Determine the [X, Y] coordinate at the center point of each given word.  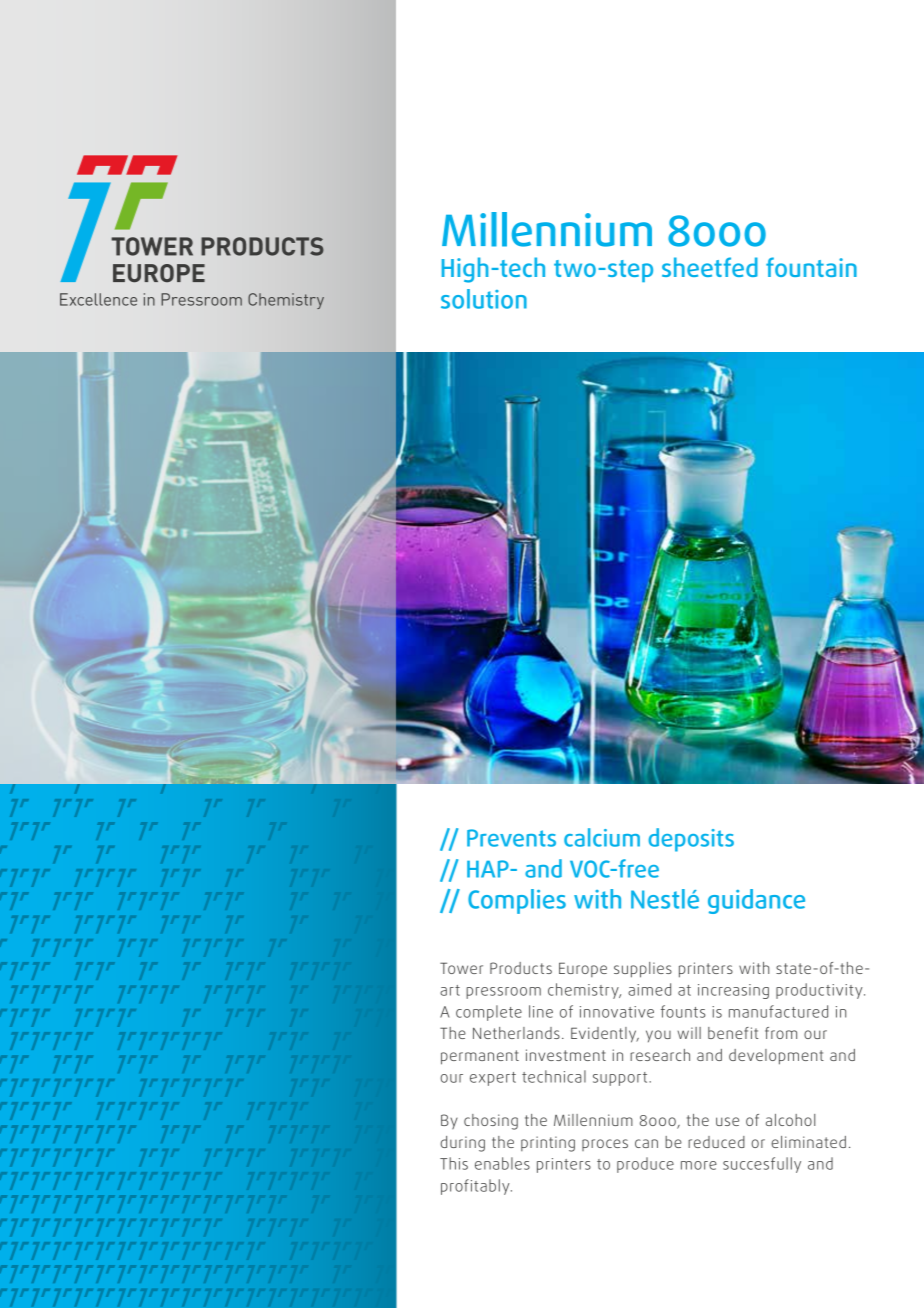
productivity [820, 991]
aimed [649, 989]
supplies [643, 970]
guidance [756, 901]
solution [484, 299]
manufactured [778, 1011]
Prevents [511, 838]
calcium [602, 837]
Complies [517, 901]
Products [521, 968]
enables [502, 1163]
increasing [733, 991]
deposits [691, 840]
